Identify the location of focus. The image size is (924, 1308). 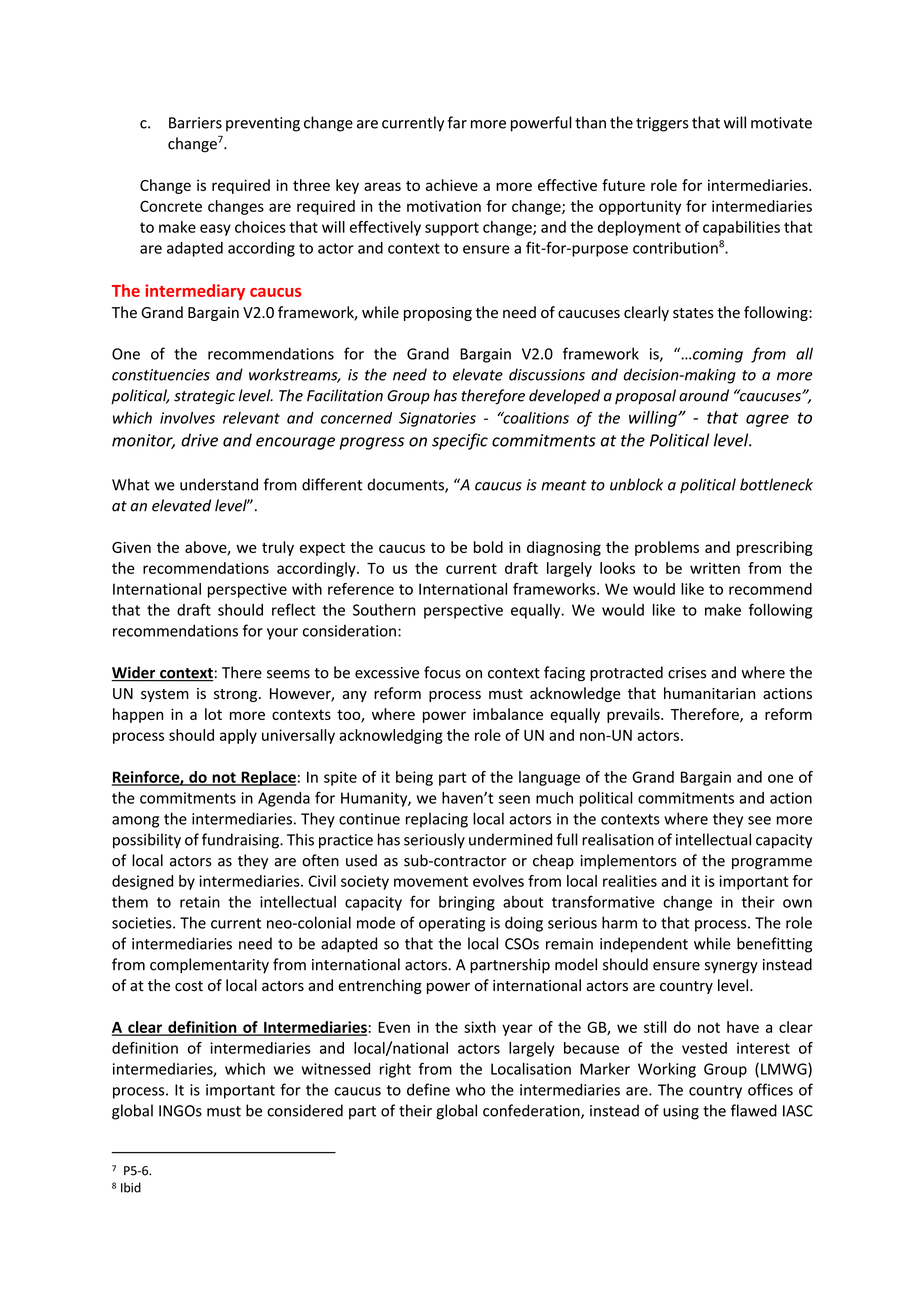
(442, 672).
